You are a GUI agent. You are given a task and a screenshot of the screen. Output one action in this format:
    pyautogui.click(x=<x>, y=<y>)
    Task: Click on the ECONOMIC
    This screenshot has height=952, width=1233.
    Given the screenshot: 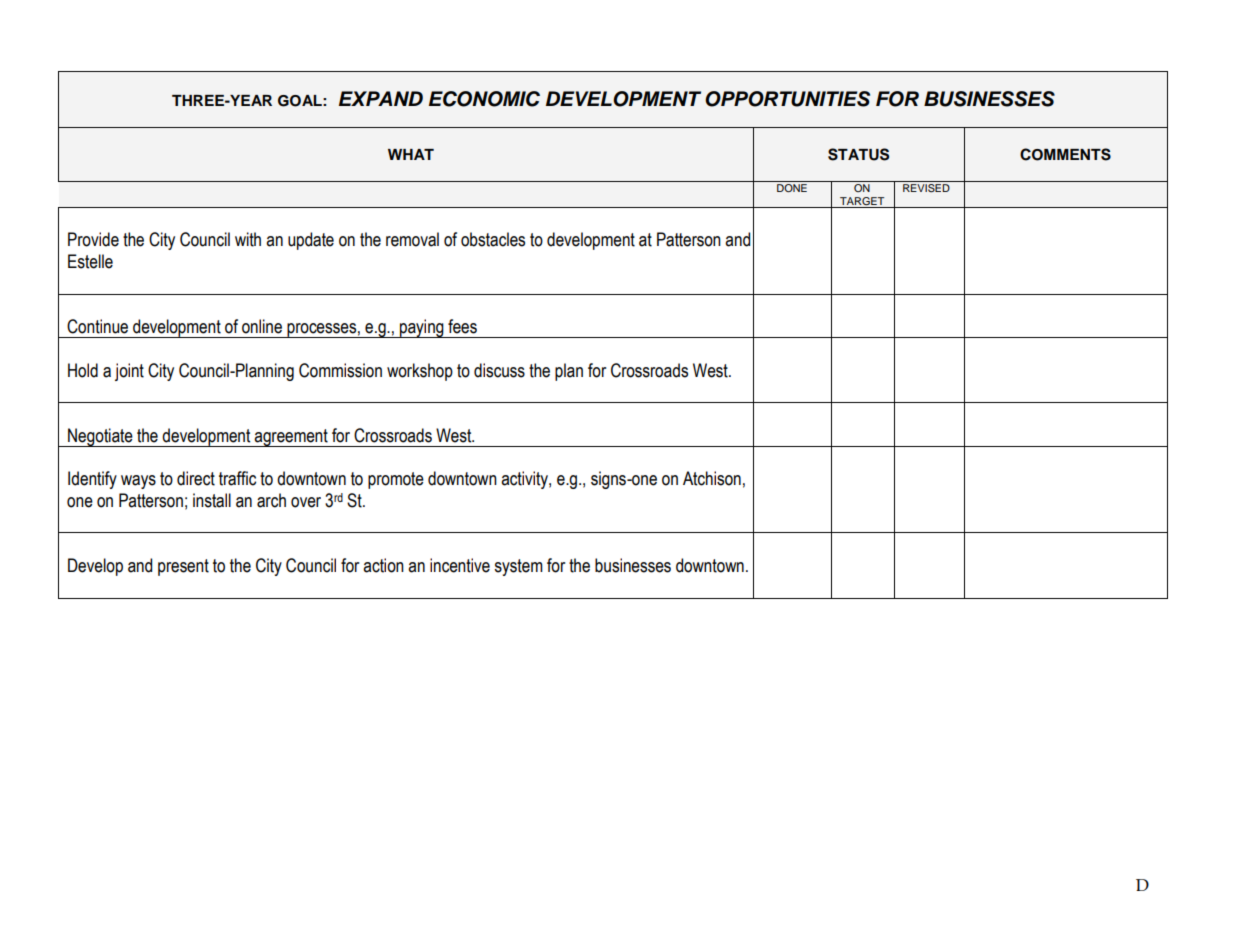 What is the action you would take?
    pyautogui.click(x=484, y=99)
